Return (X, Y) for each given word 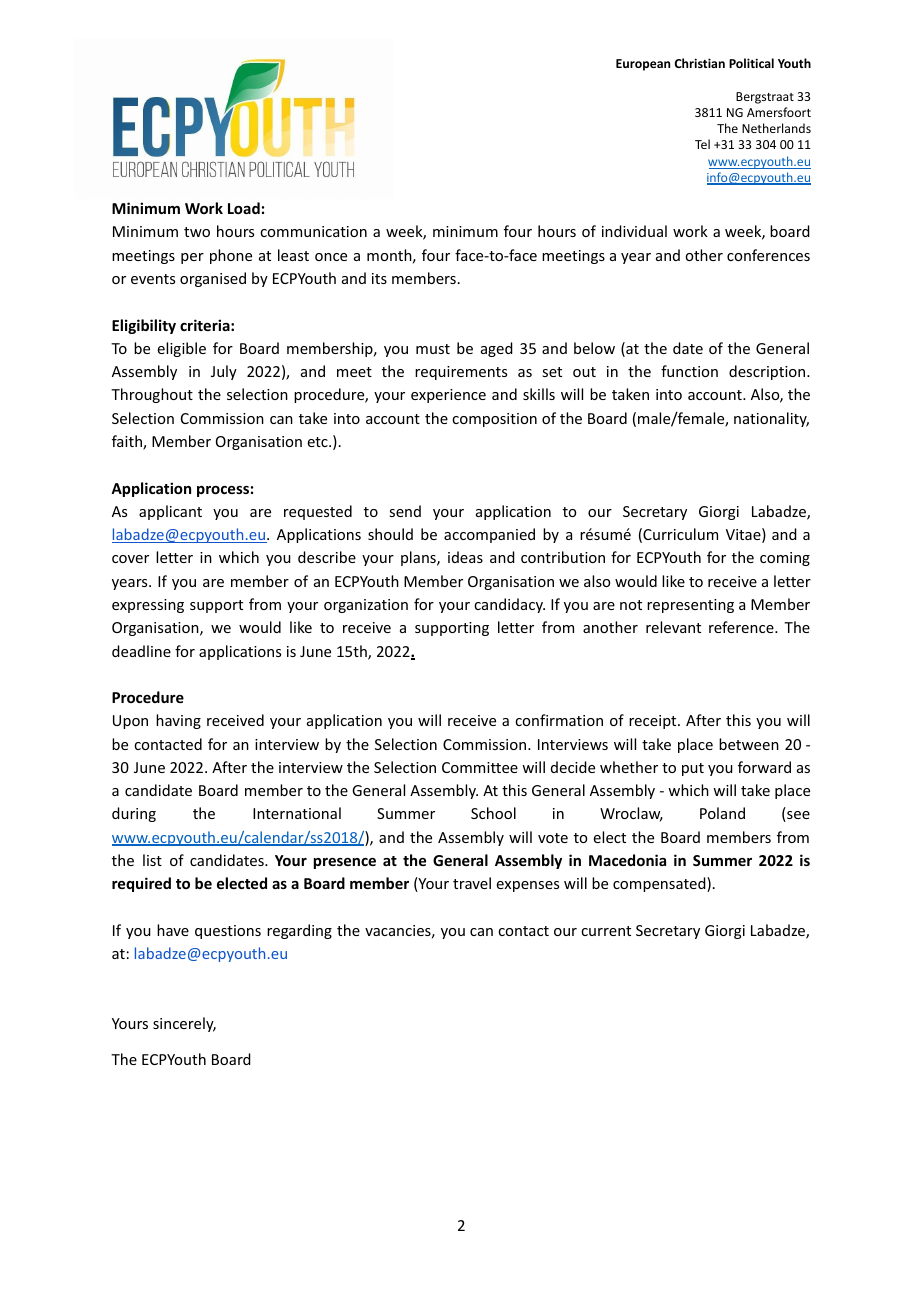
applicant (170, 512)
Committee (480, 767)
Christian (700, 63)
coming (785, 559)
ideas (465, 557)
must (433, 349)
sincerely (184, 1024)
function (689, 371)
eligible (182, 349)
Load (244, 208)
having (178, 721)
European (643, 65)
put (693, 769)
